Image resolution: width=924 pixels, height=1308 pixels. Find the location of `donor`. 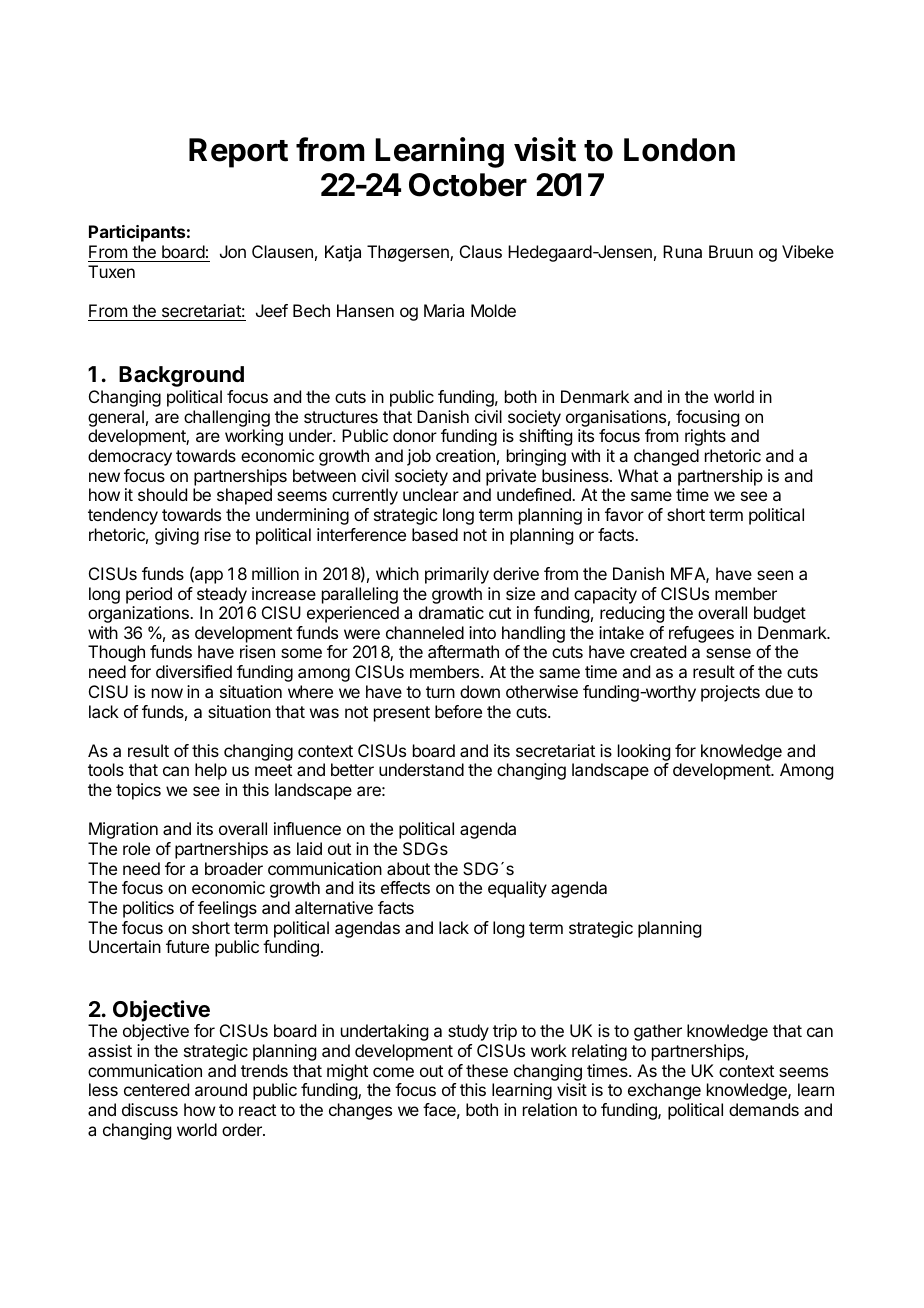

donor is located at coordinates (415, 435).
